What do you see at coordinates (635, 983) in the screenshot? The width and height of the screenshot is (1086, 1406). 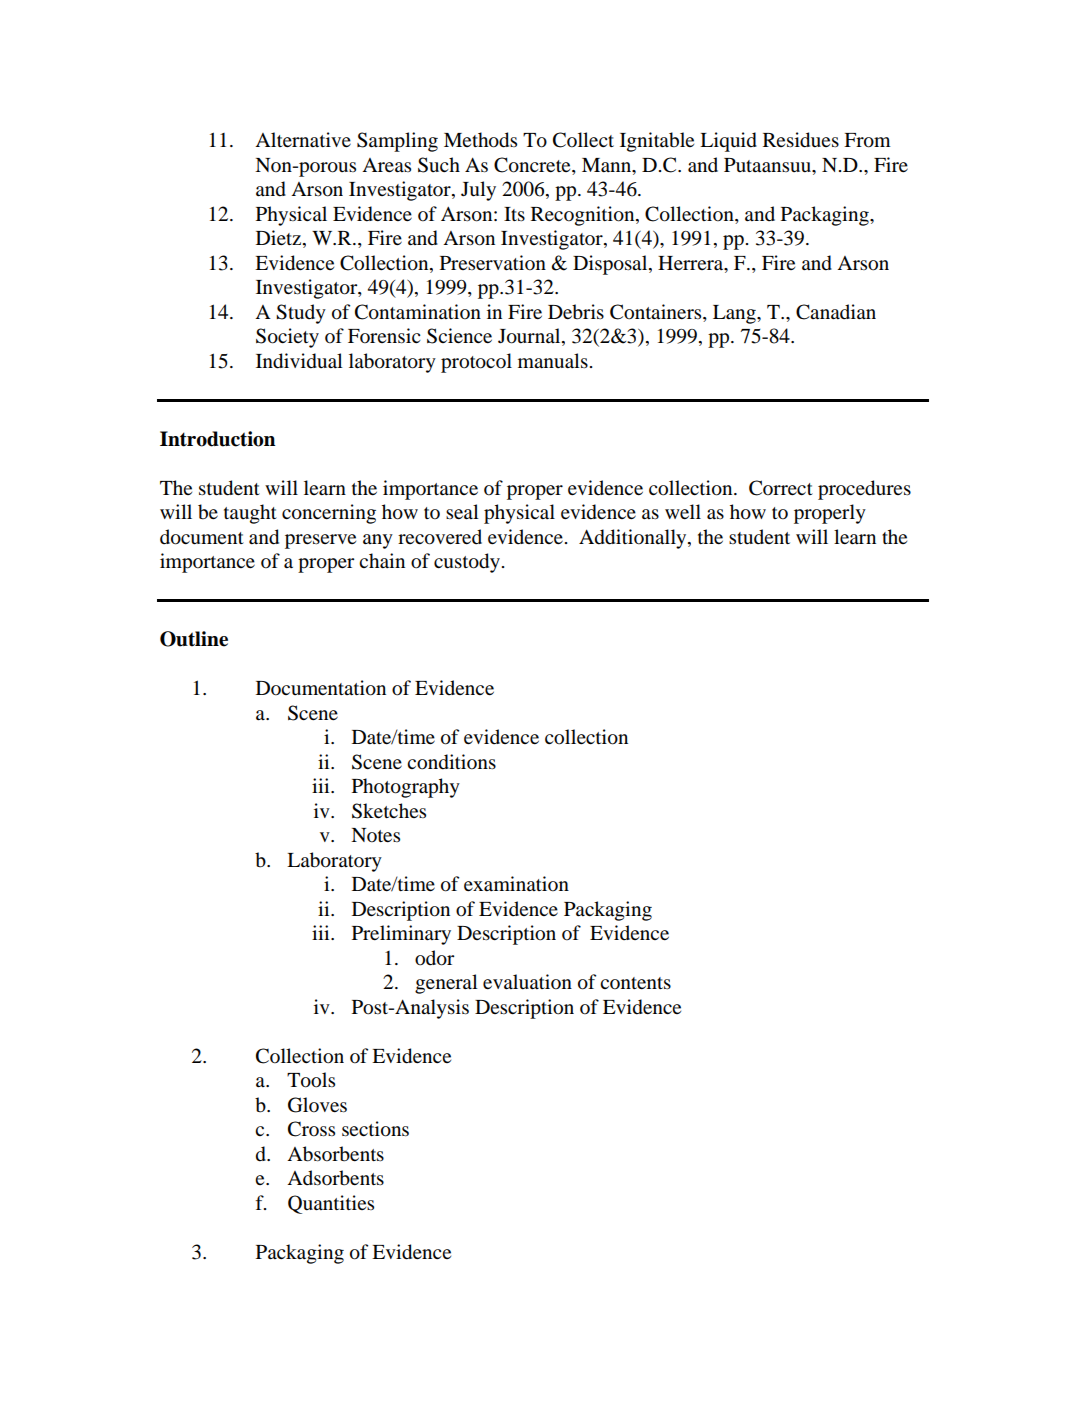 I see `contents` at bounding box center [635, 983].
